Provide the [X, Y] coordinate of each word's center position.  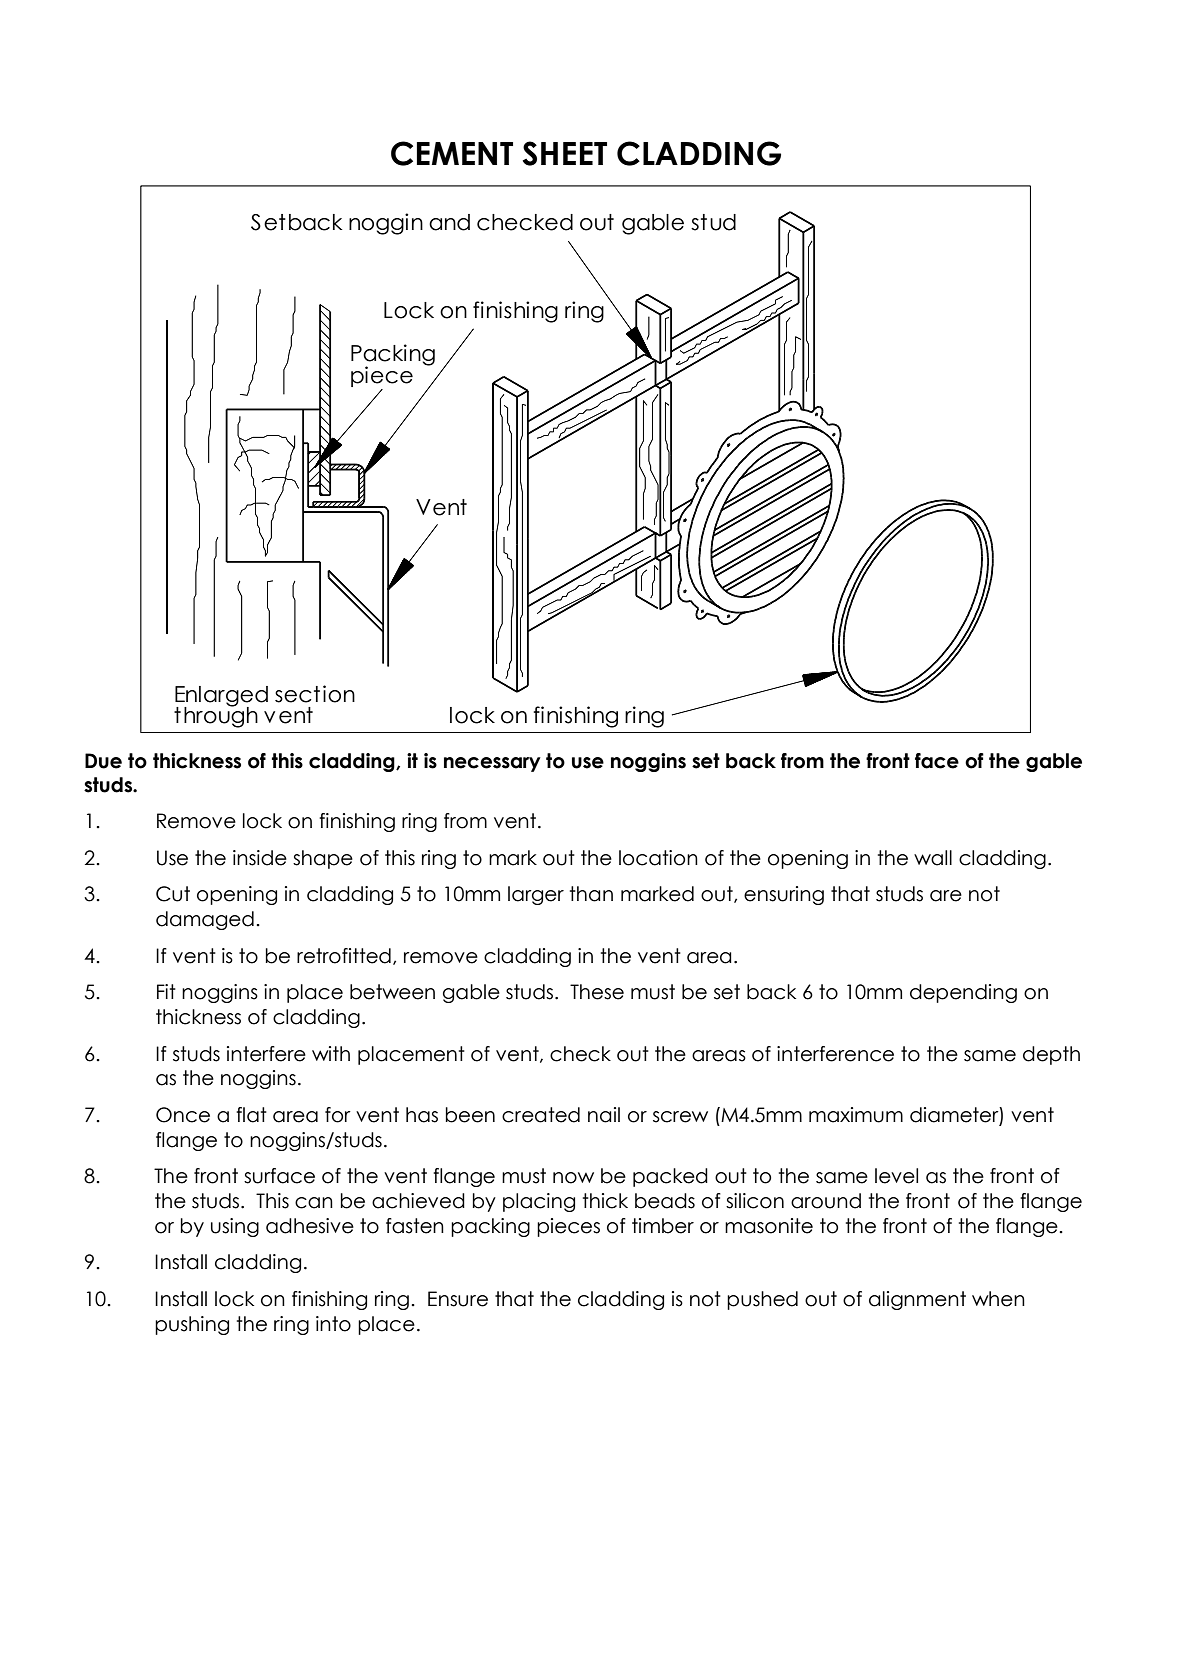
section [315, 694]
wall [933, 858]
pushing [192, 1325]
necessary [492, 764]
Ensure [458, 1299]
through [216, 716]
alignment [917, 1300]
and [449, 222]
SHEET [565, 153]
